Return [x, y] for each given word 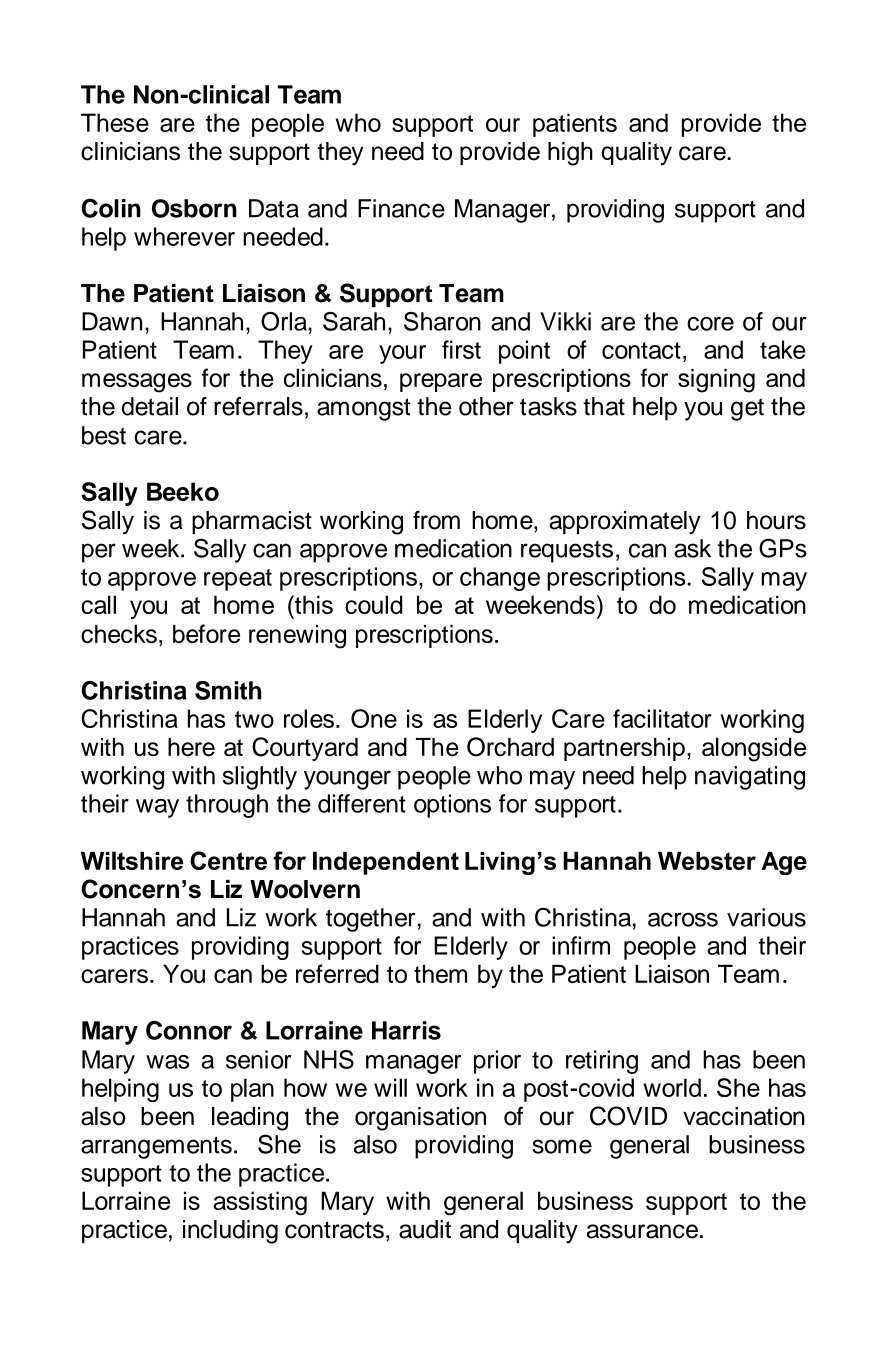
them [440, 973]
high [570, 154]
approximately [625, 523]
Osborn [194, 208]
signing [716, 381]
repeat [238, 580]
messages [137, 383]
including [230, 1232]
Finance [401, 208]
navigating [750, 778]
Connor [189, 1030]
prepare [441, 382]
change [500, 579]
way [157, 808]
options [452, 806]
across [683, 919]
